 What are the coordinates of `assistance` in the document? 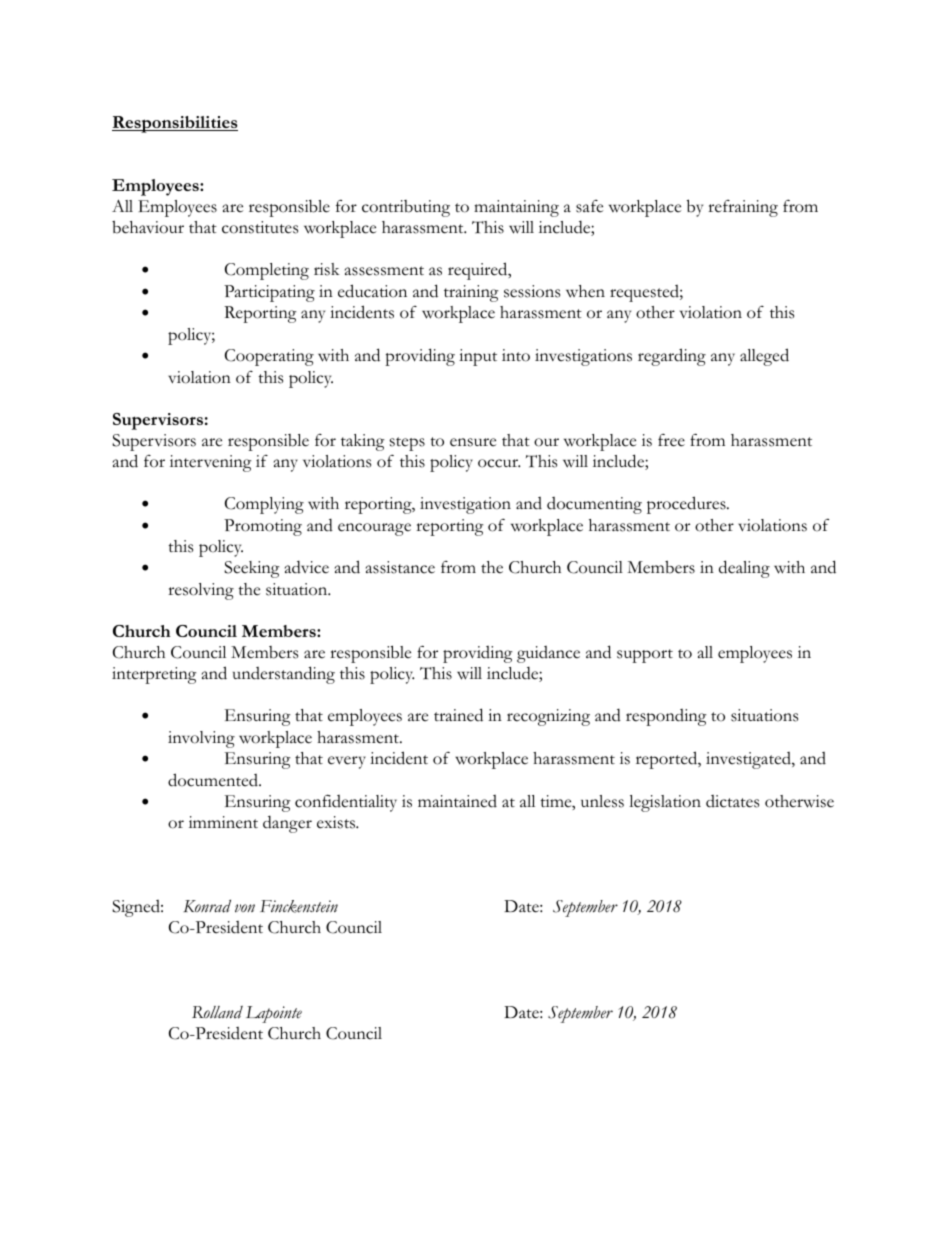 It's located at (400, 567).
